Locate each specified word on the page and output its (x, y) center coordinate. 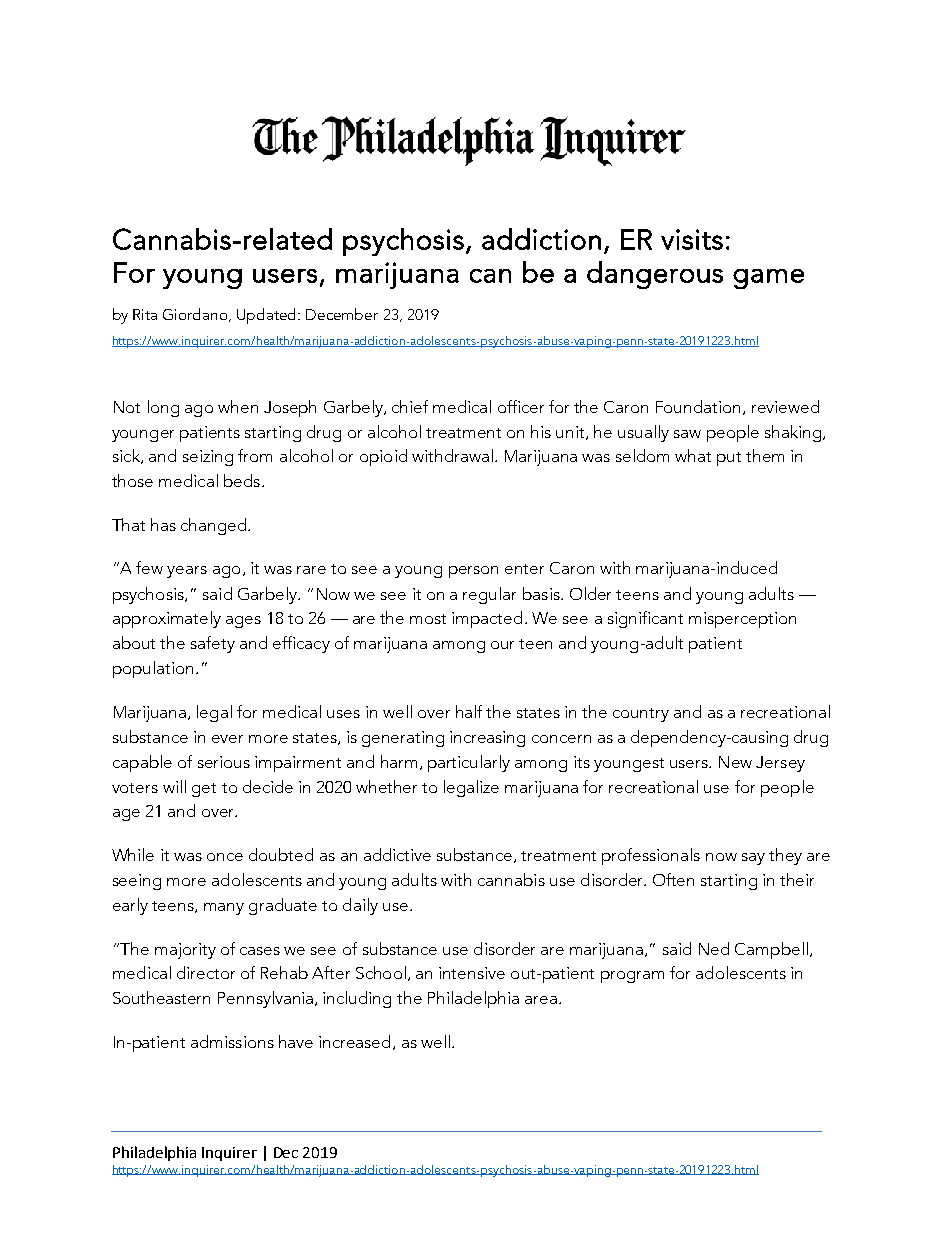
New (735, 762)
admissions (232, 1041)
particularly (469, 763)
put (729, 459)
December (342, 314)
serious (224, 762)
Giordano (196, 315)
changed (215, 526)
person (473, 572)
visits (692, 239)
